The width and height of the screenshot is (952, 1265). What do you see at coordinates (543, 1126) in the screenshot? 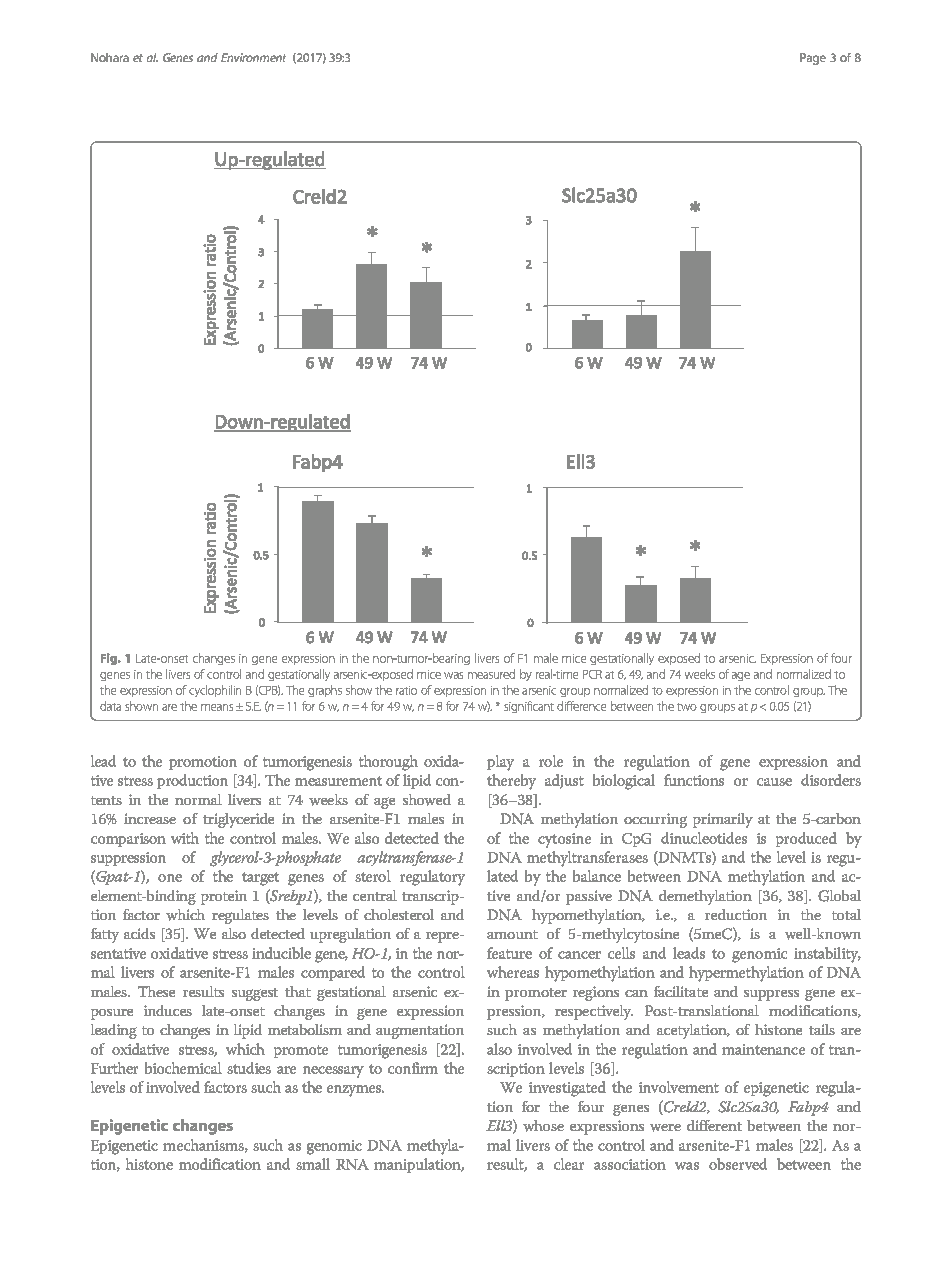
I see `whose` at bounding box center [543, 1126].
